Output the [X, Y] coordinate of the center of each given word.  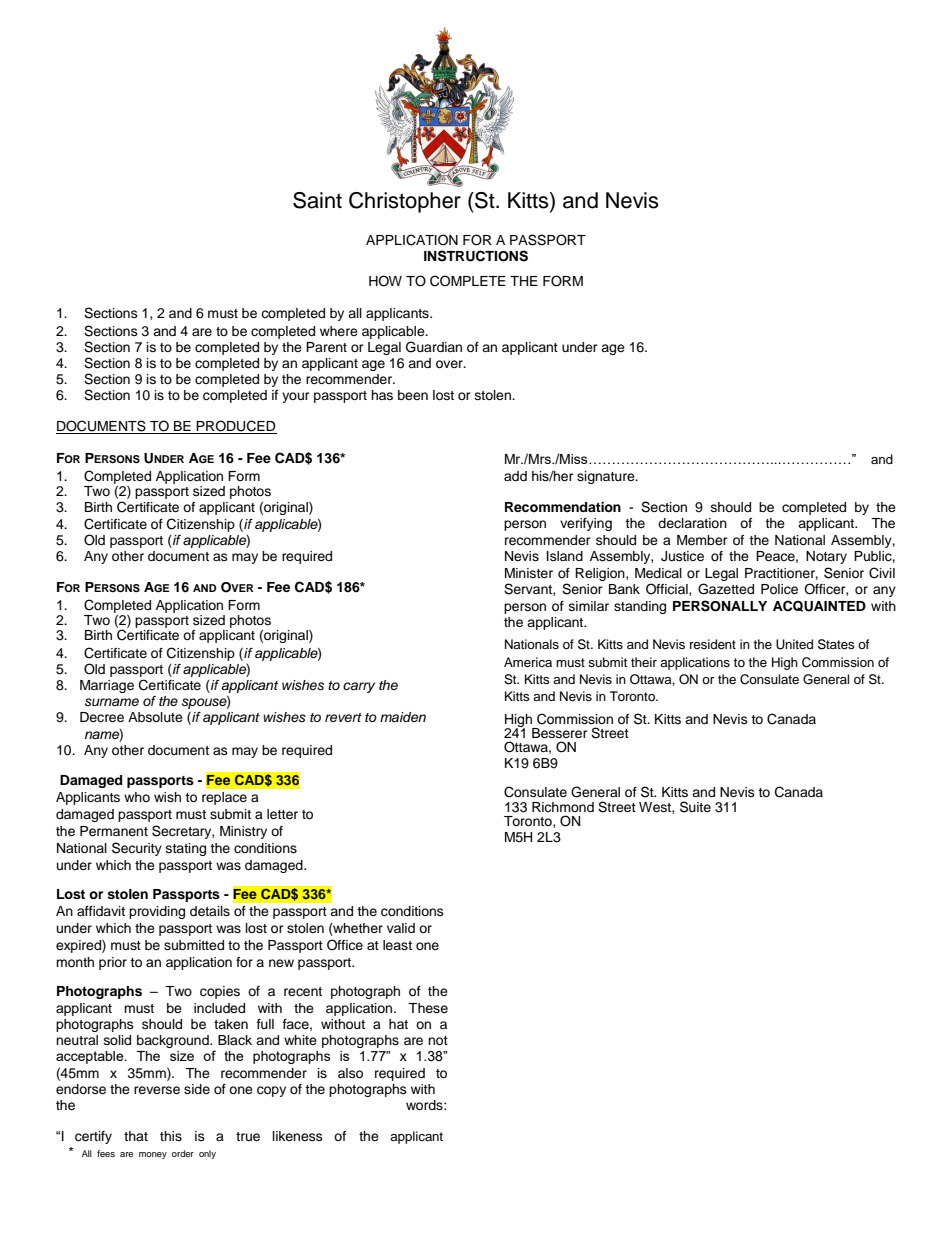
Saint [317, 200]
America [528, 662]
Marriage [107, 686]
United [794, 644]
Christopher [405, 202]
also [350, 1073]
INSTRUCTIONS [476, 256]
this [171, 1136]
